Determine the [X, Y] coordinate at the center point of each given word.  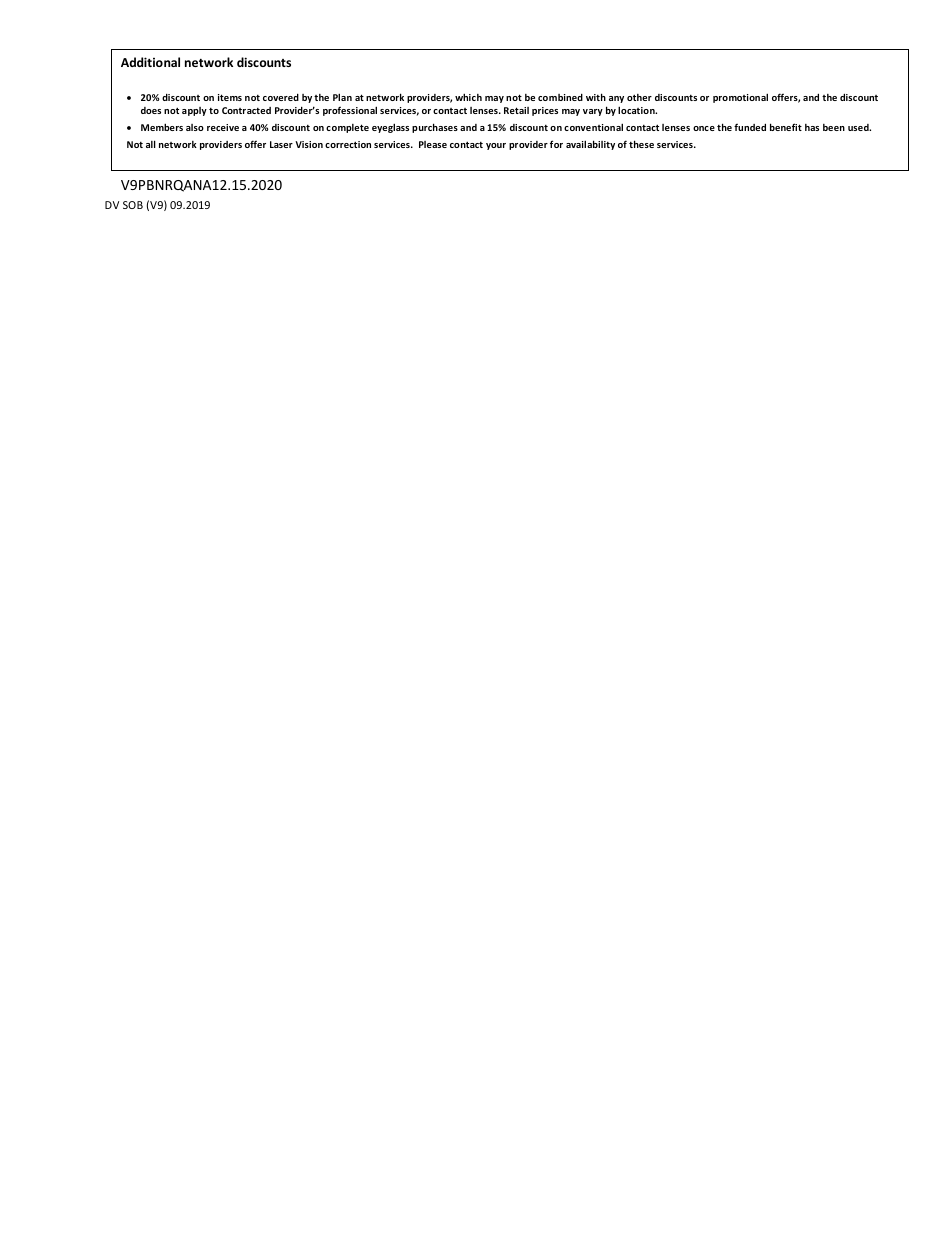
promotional [740, 98]
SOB [133, 205]
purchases [435, 128]
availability [590, 145]
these [641, 144]
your [496, 146]
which [468, 97]
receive [223, 127]
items [230, 97]
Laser [281, 144]
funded [750, 127]
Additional [150, 62]
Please [433, 144]
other [639, 97]
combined [560, 97]
